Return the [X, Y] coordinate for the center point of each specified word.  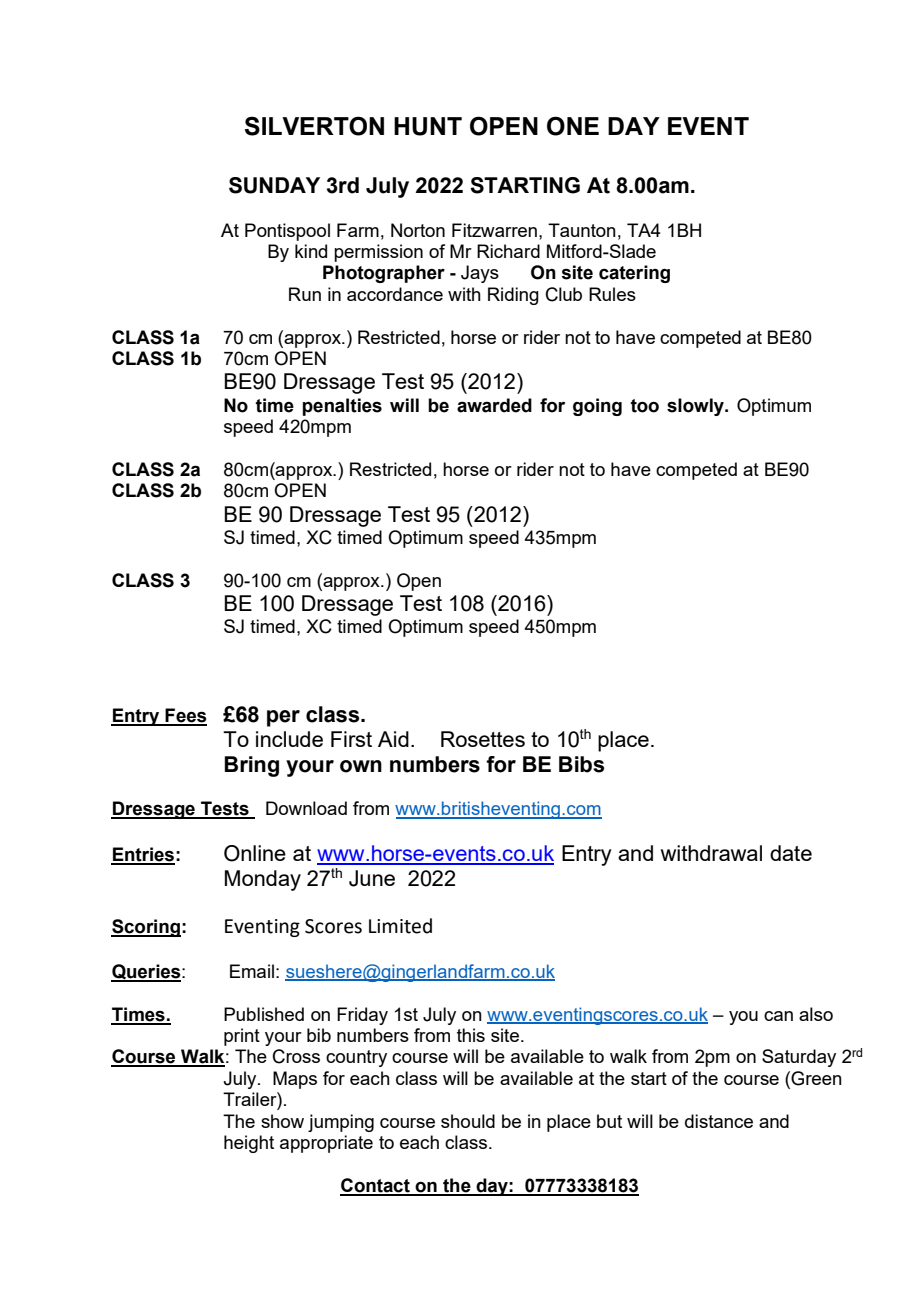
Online [255, 853]
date [791, 853]
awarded [494, 405]
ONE [573, 126]
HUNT [428, 126]
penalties [342, 407]
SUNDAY [274, 185]
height [249, 1144]
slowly [696, 407]
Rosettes [483, 739]
